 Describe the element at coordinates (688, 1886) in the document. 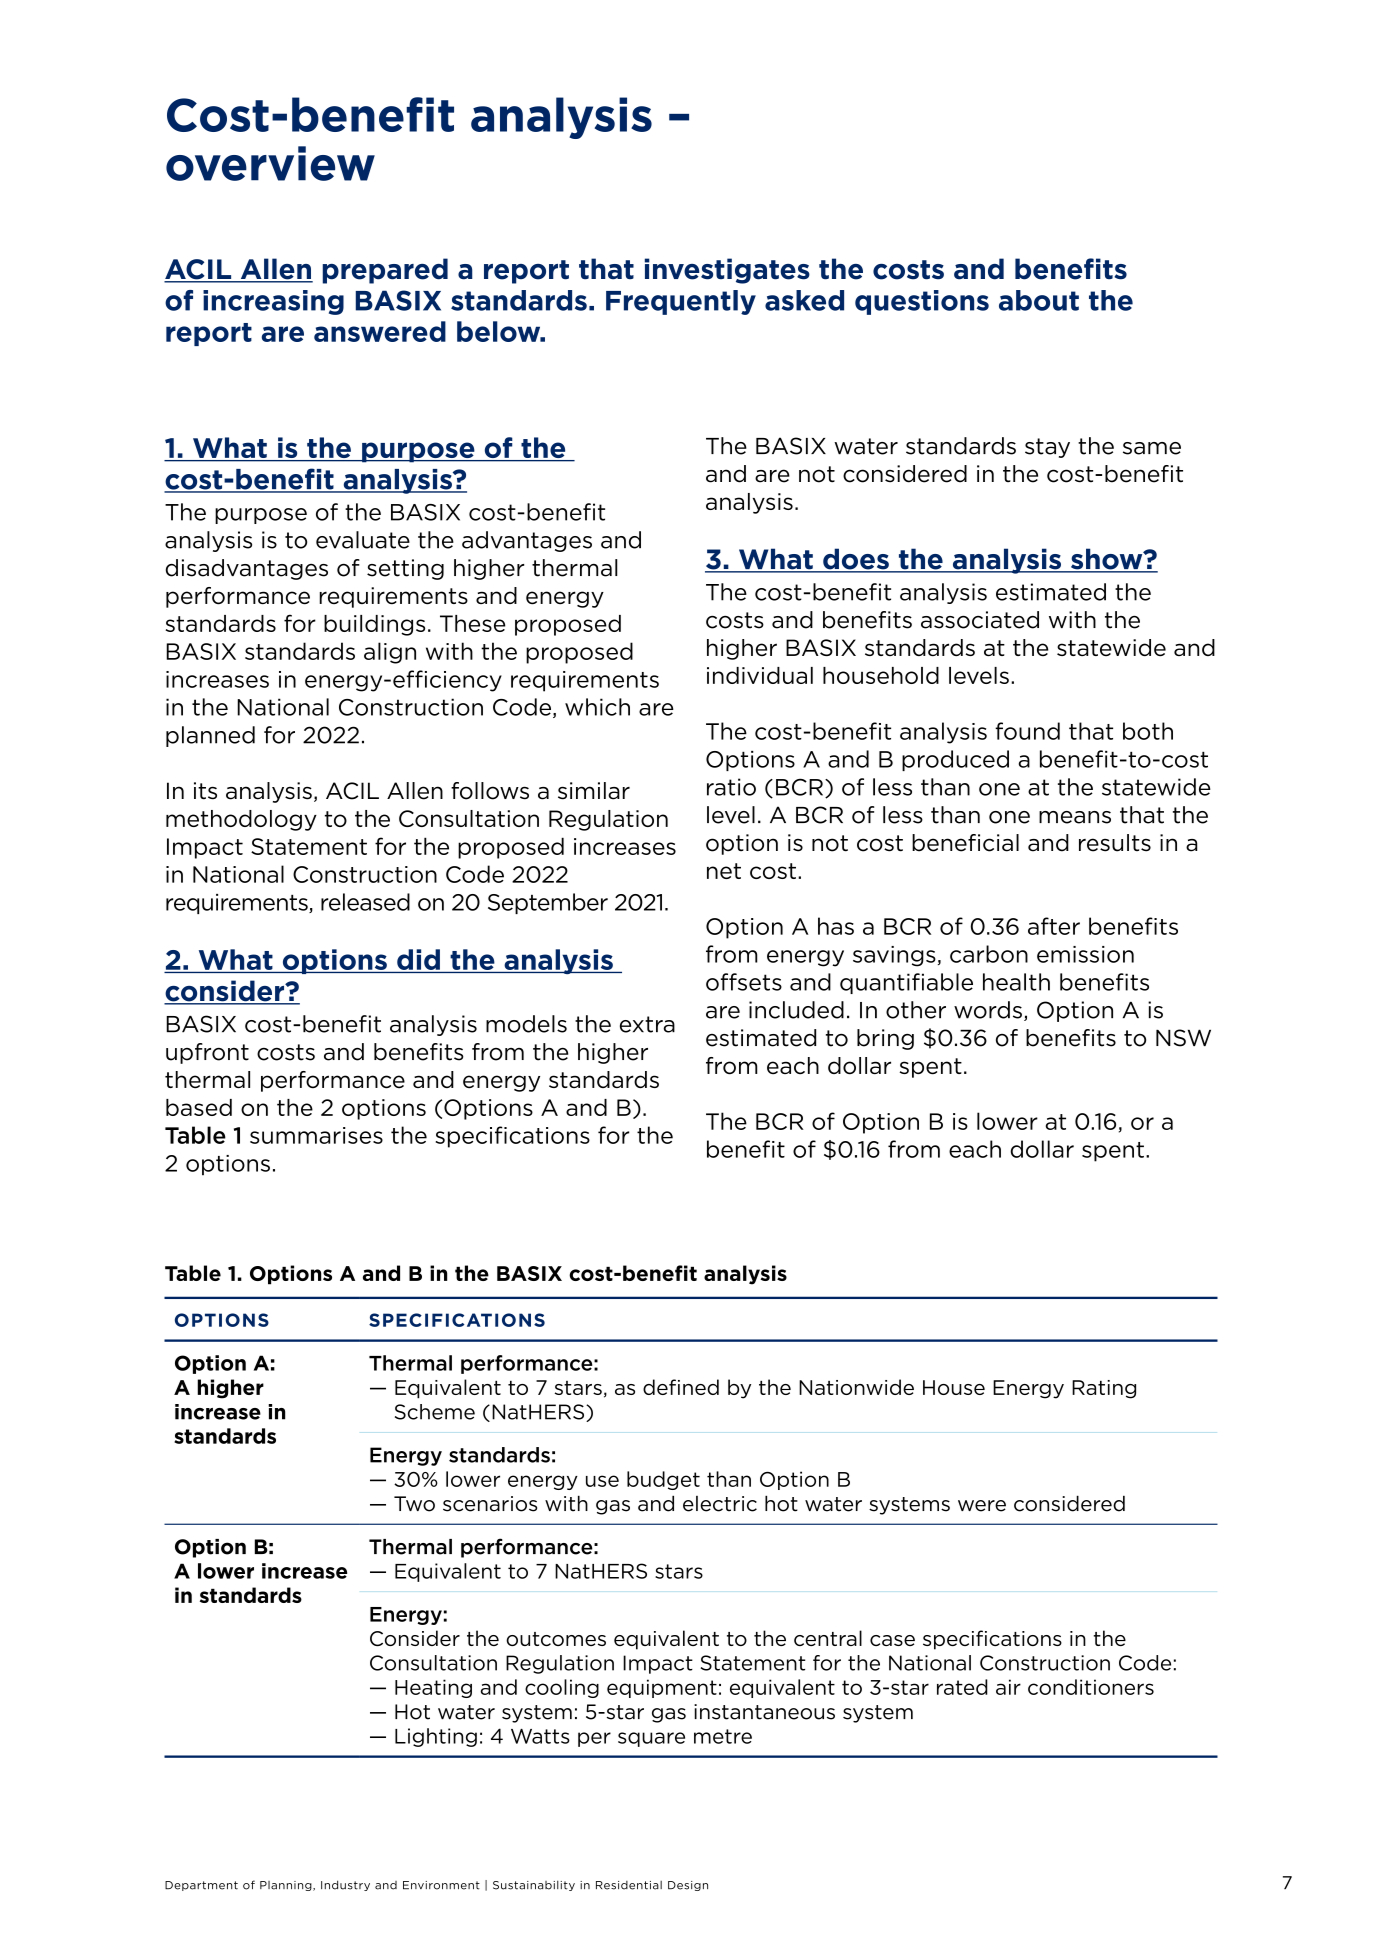

I see `Design` at that location.
